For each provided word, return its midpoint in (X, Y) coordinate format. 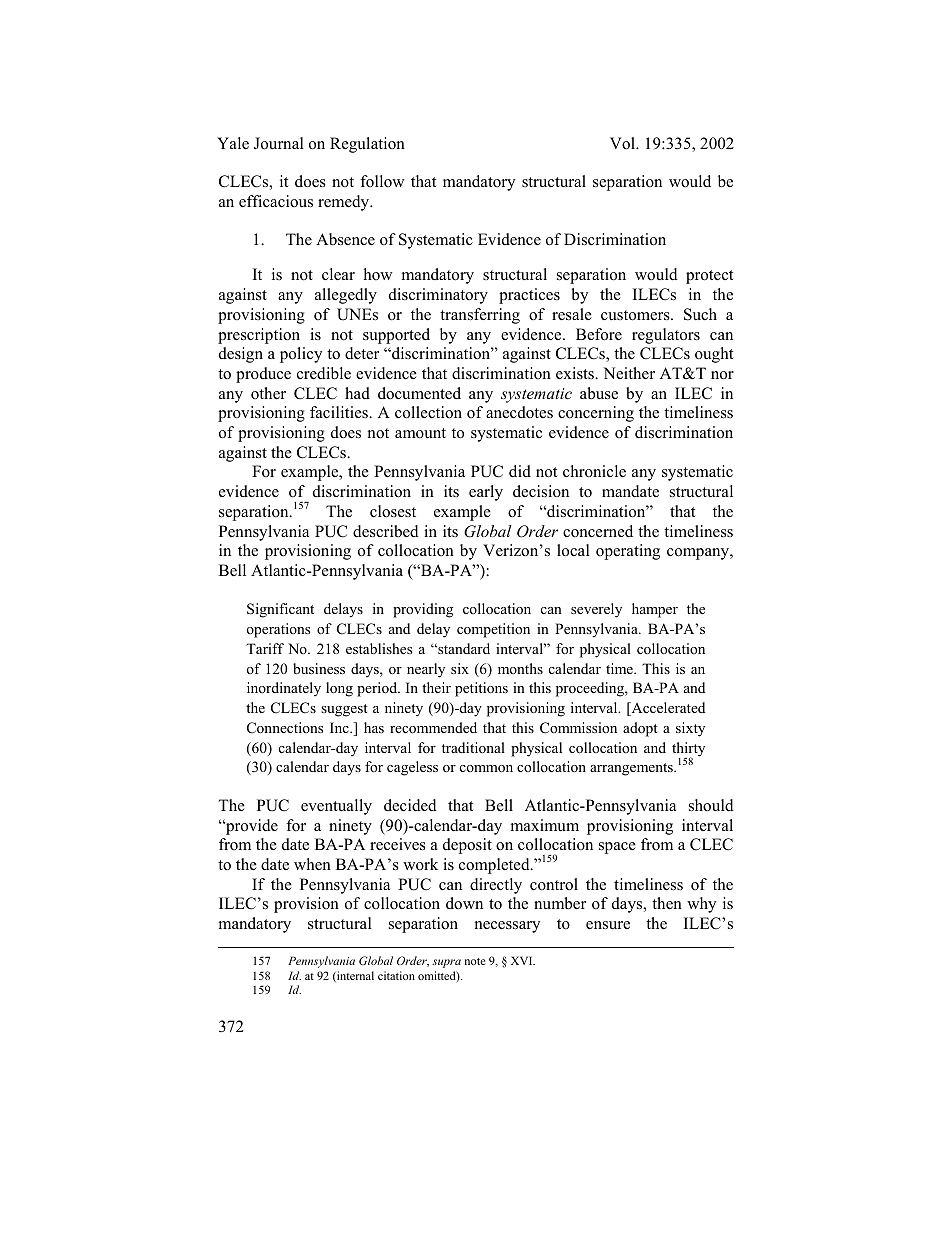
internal (354, 976)
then (667, 903)
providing (423, 610)
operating (628, 552)
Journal (279, 143)
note (475, 961)
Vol (623, 143)
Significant (280, 610)
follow (382, 181)
